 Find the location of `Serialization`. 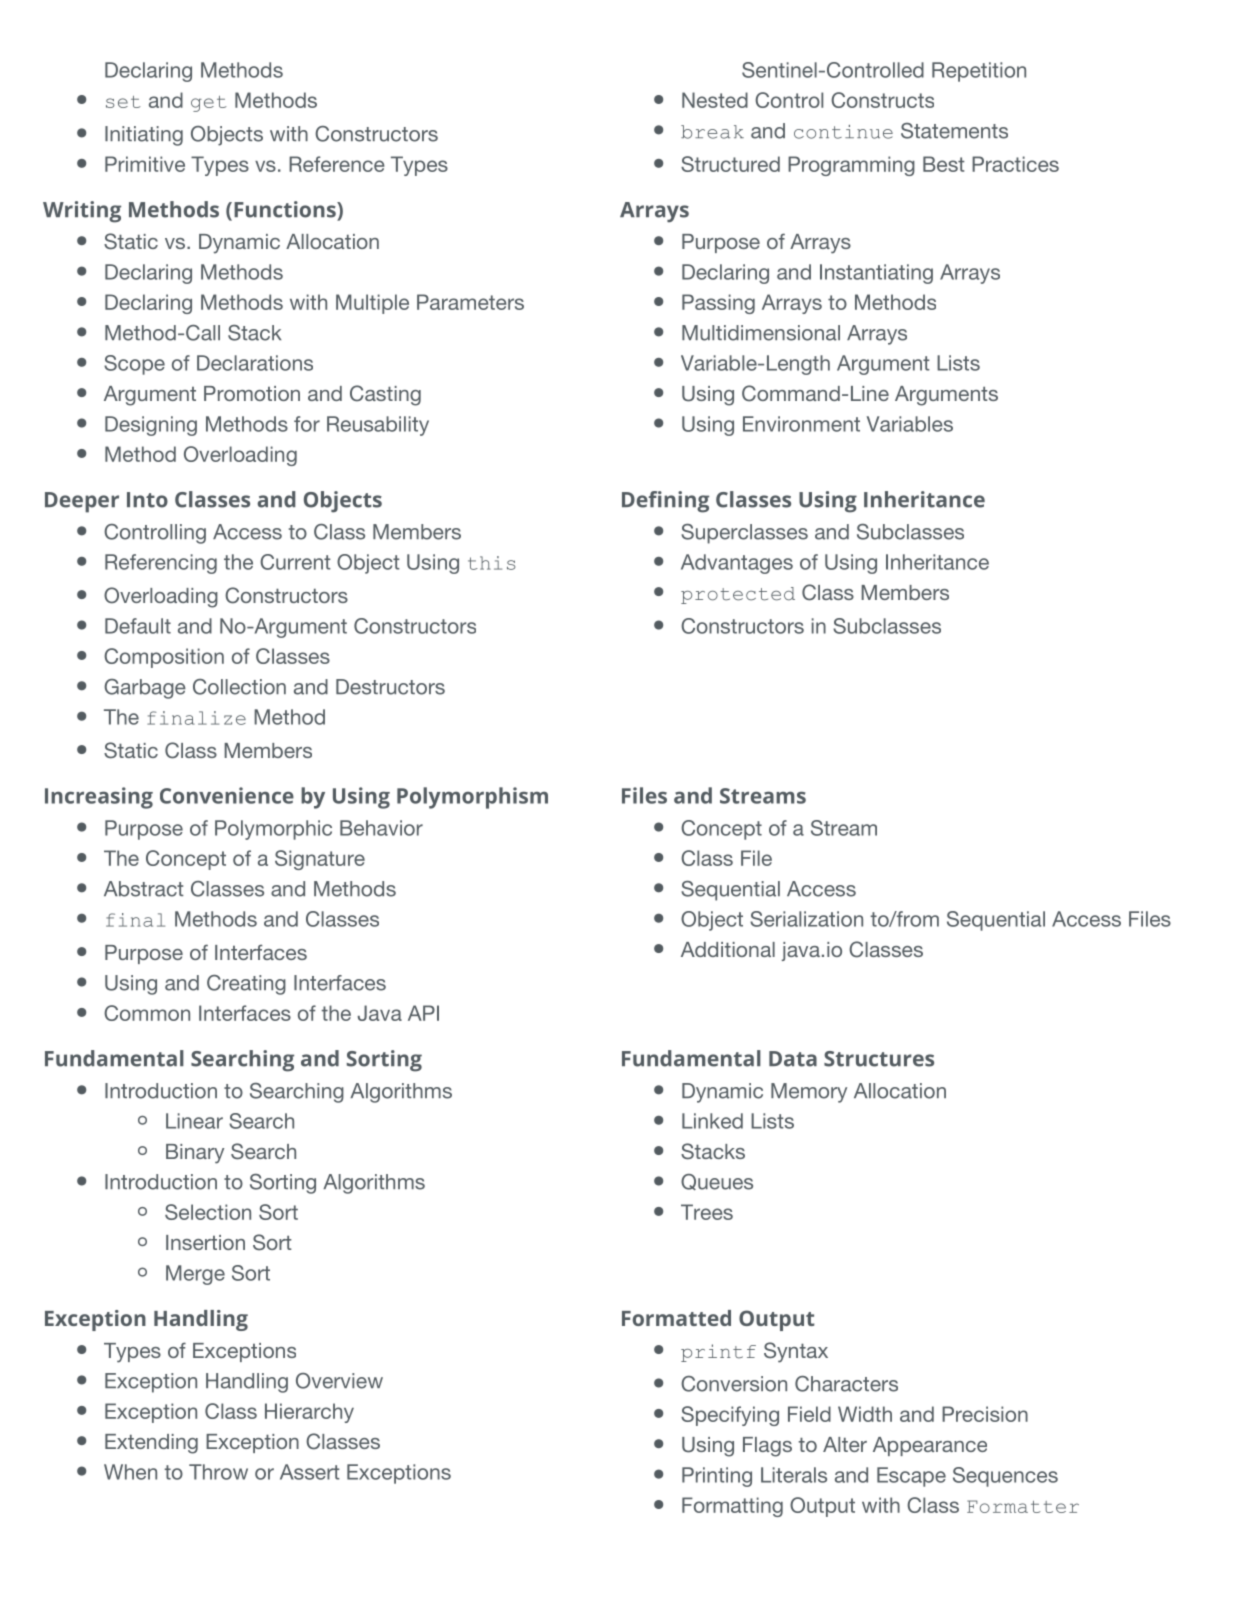

Serialization is located at coordinates (806, 919).
